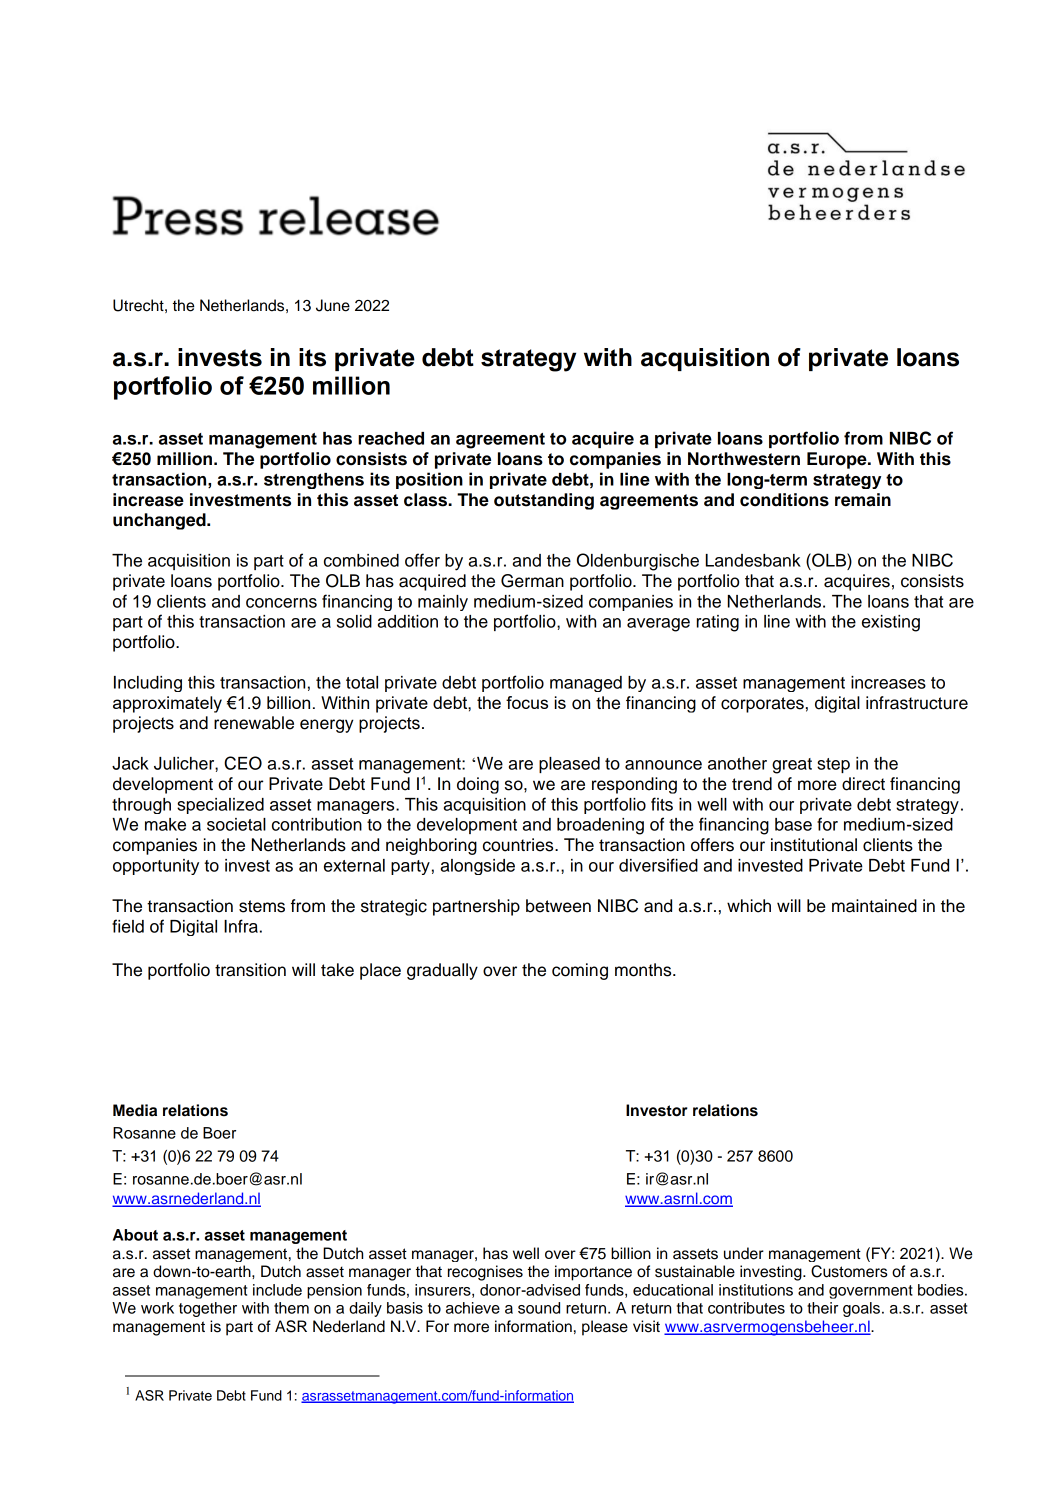  Describe the element at coordinates (220, 806) in the document. I see `specialized` at that location.
